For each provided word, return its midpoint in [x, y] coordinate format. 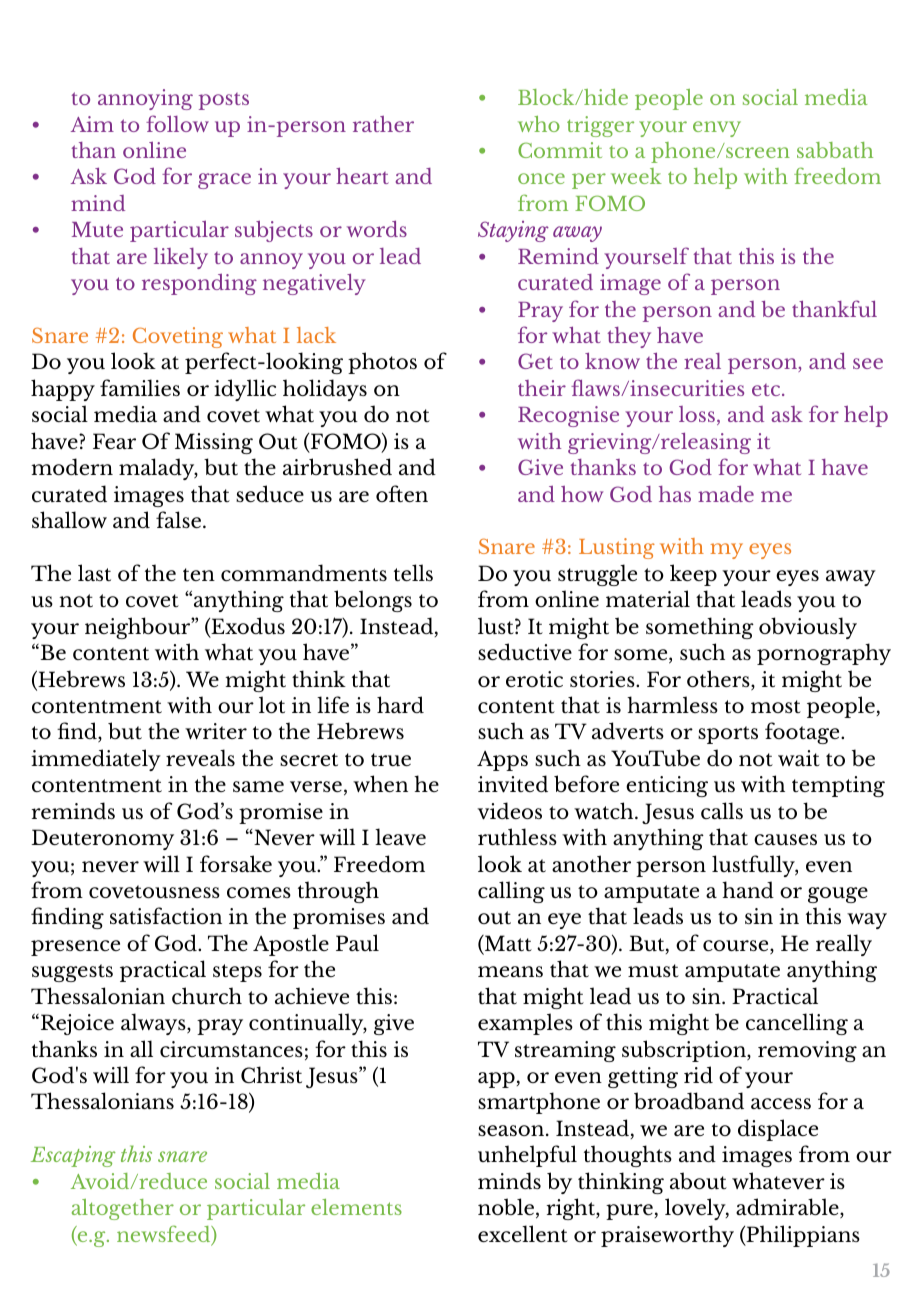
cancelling [797, 1024]
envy [717, 129]
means [510, 971]
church [207, 995]
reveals [200, 757]
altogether [123, 1209]
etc [767, 390]
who [539, 124]
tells [413, 572]
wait [799, 758]
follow [177, 123]
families [140, 387]
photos [382, 363]
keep [693, 575]
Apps [502, 761]
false [180, 519]
